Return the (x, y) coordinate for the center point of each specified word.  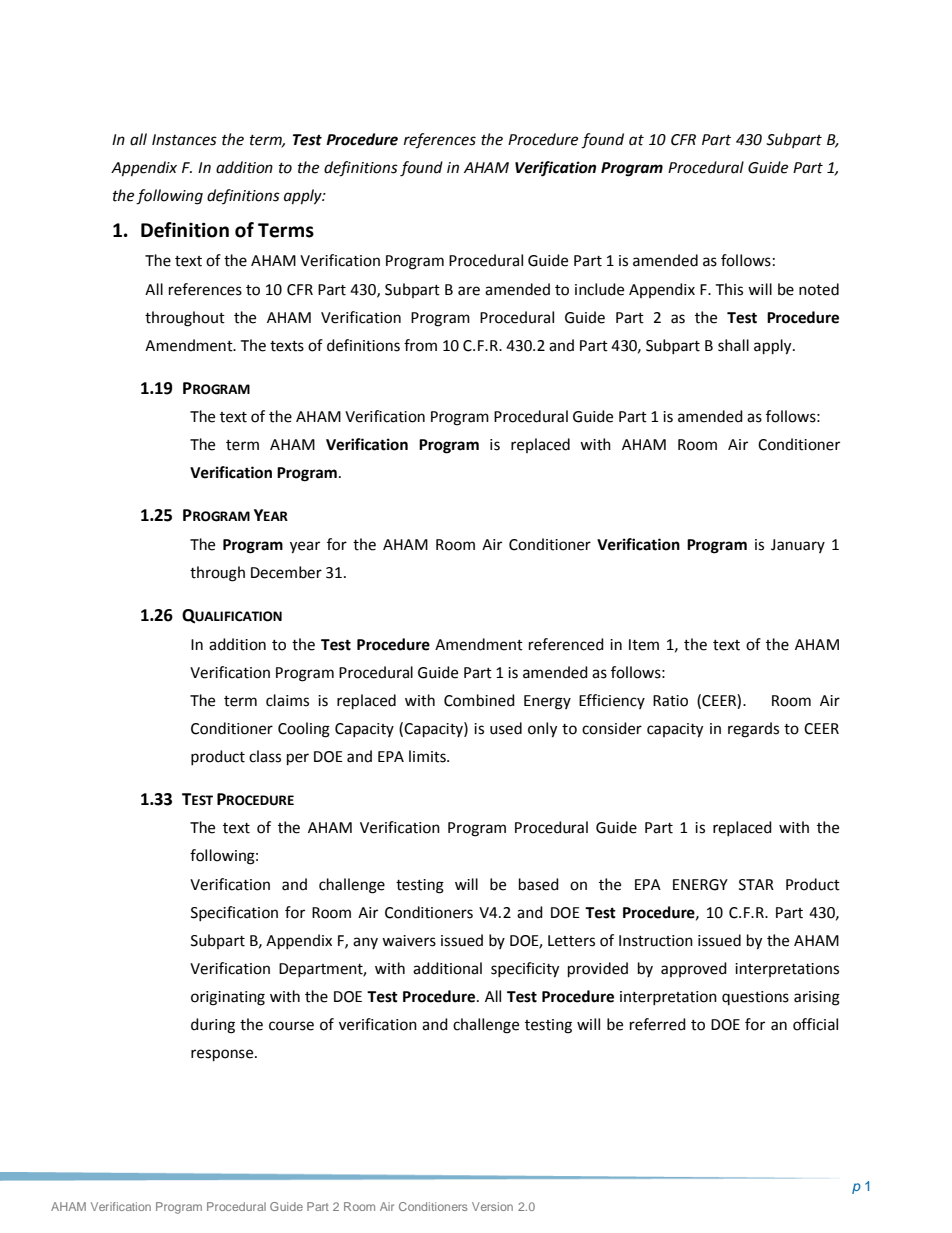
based (539, 884)
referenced (566, 644)
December (286, 572)
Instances (184, 140)
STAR (756, 885)
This (729, 289)
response (223, 1055)
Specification (234, 913)
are (469, 291)
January (798, 546)
